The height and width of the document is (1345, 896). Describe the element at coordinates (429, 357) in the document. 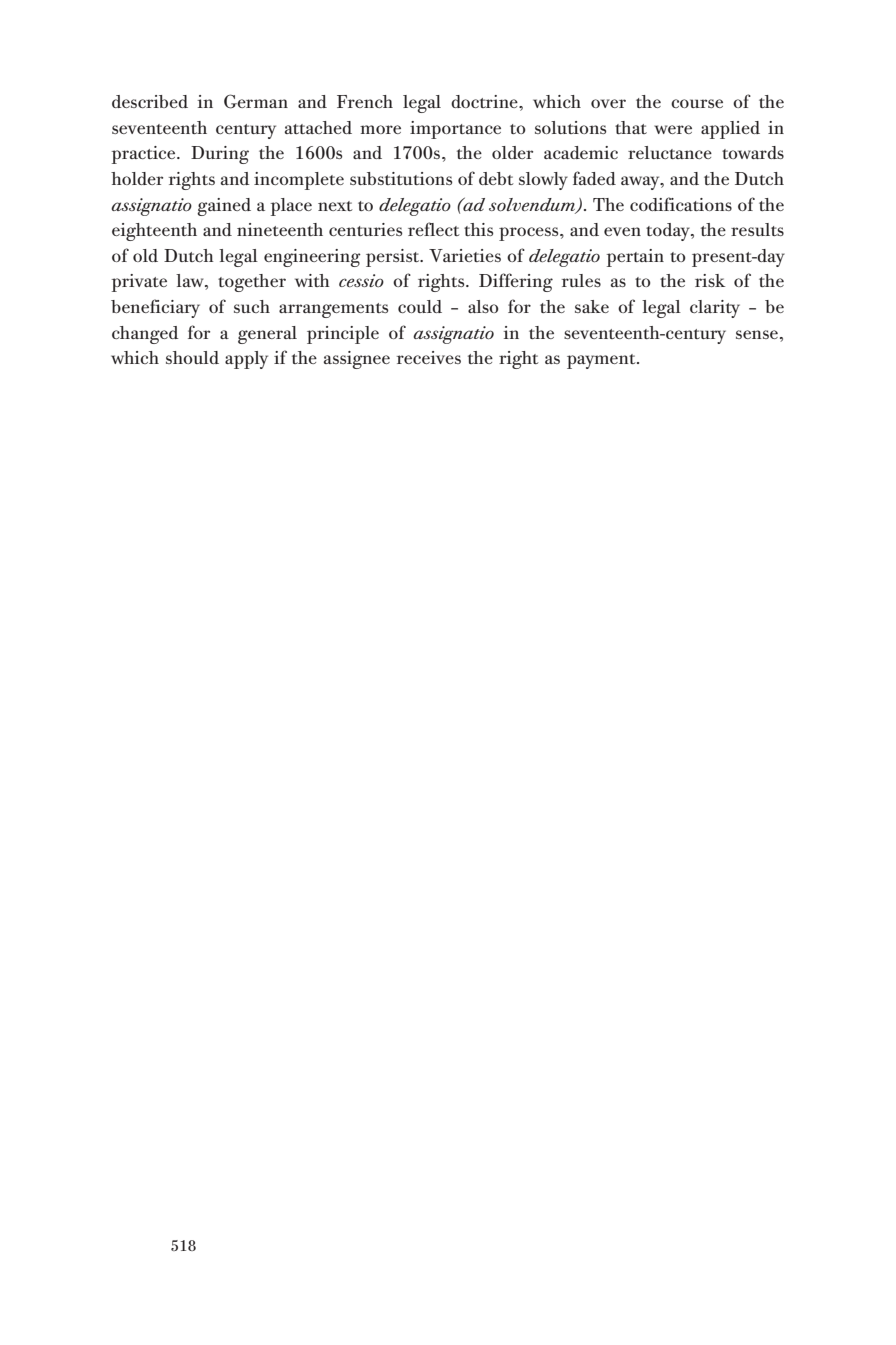

I see `receives` at that location.
